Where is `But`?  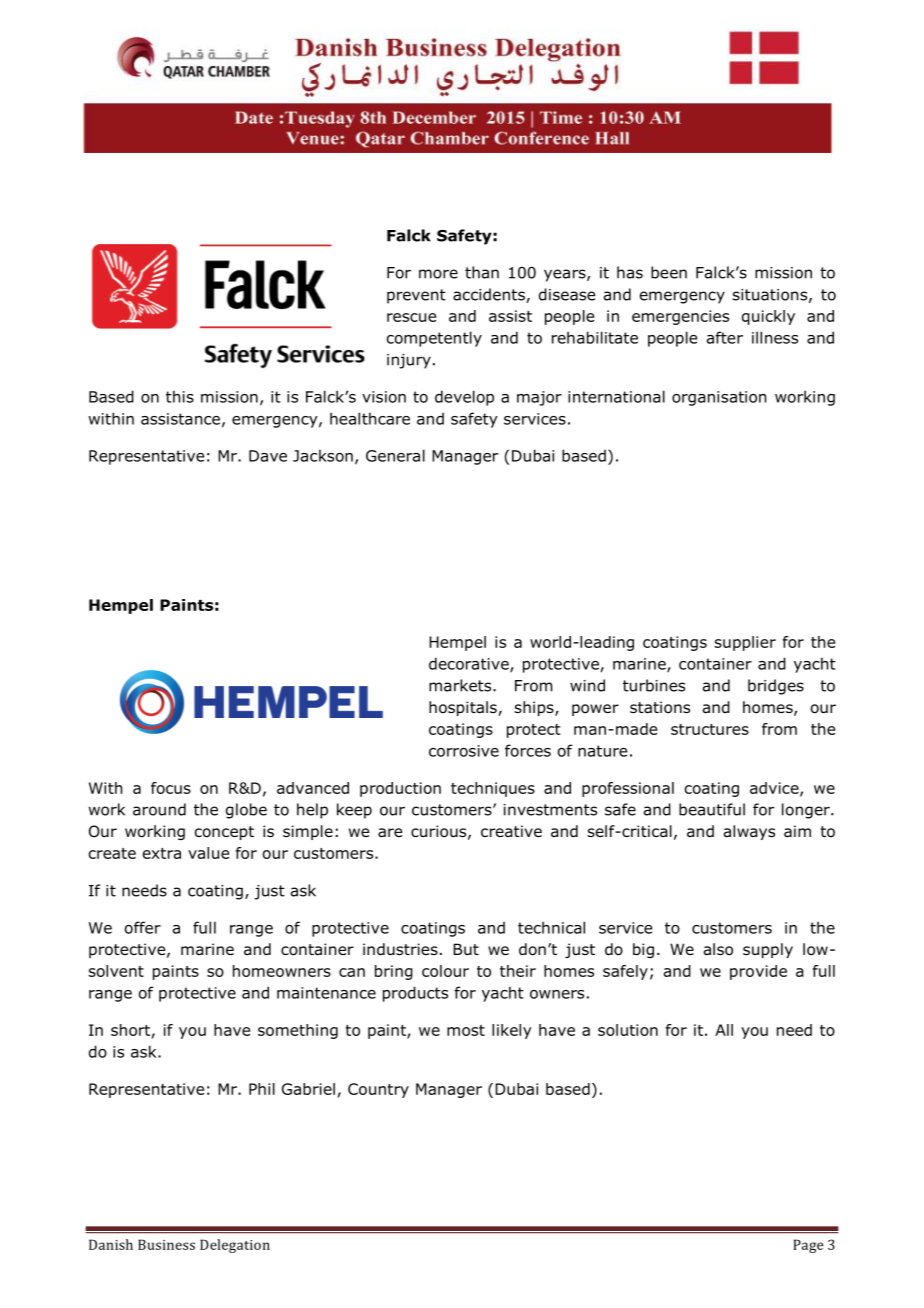
But is located at coordinates (466, 949).
